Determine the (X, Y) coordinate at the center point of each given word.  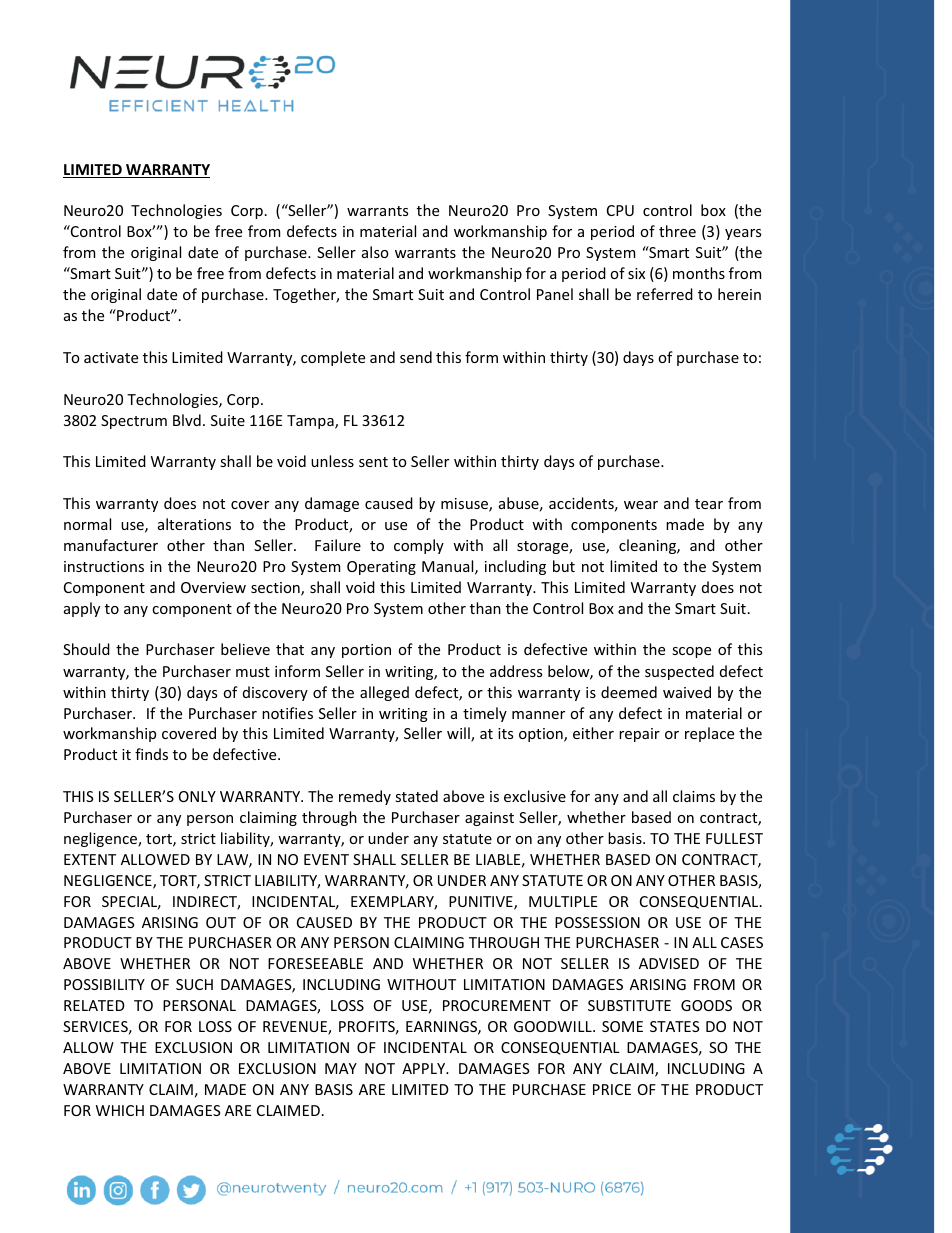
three (677, 231)
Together (306, 295)
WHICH (120, 1110)
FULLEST (734, 838)
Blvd (187, 420)
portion (366, 651)
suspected (679, 672)
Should (86, 649)
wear (641, 505)
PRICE (612, 1089)
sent (373, 462)
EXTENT (90, 859)
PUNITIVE (482, 903)
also (375, 252)
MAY (341, 1068)
